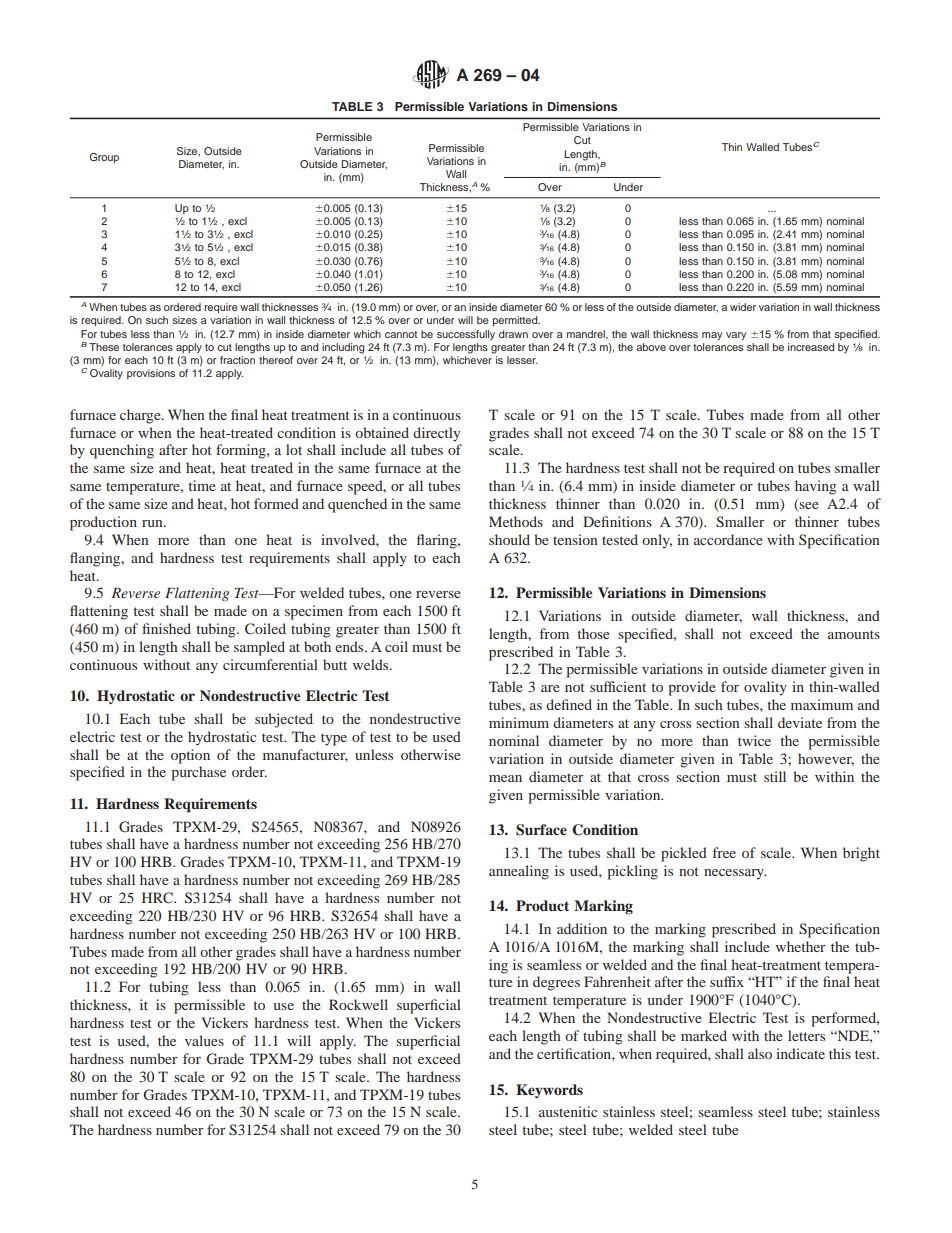 The height and width of the page is (1233, 952). Describe the element at coordinates (743, 307) in the page. I see `wider` at that location.
